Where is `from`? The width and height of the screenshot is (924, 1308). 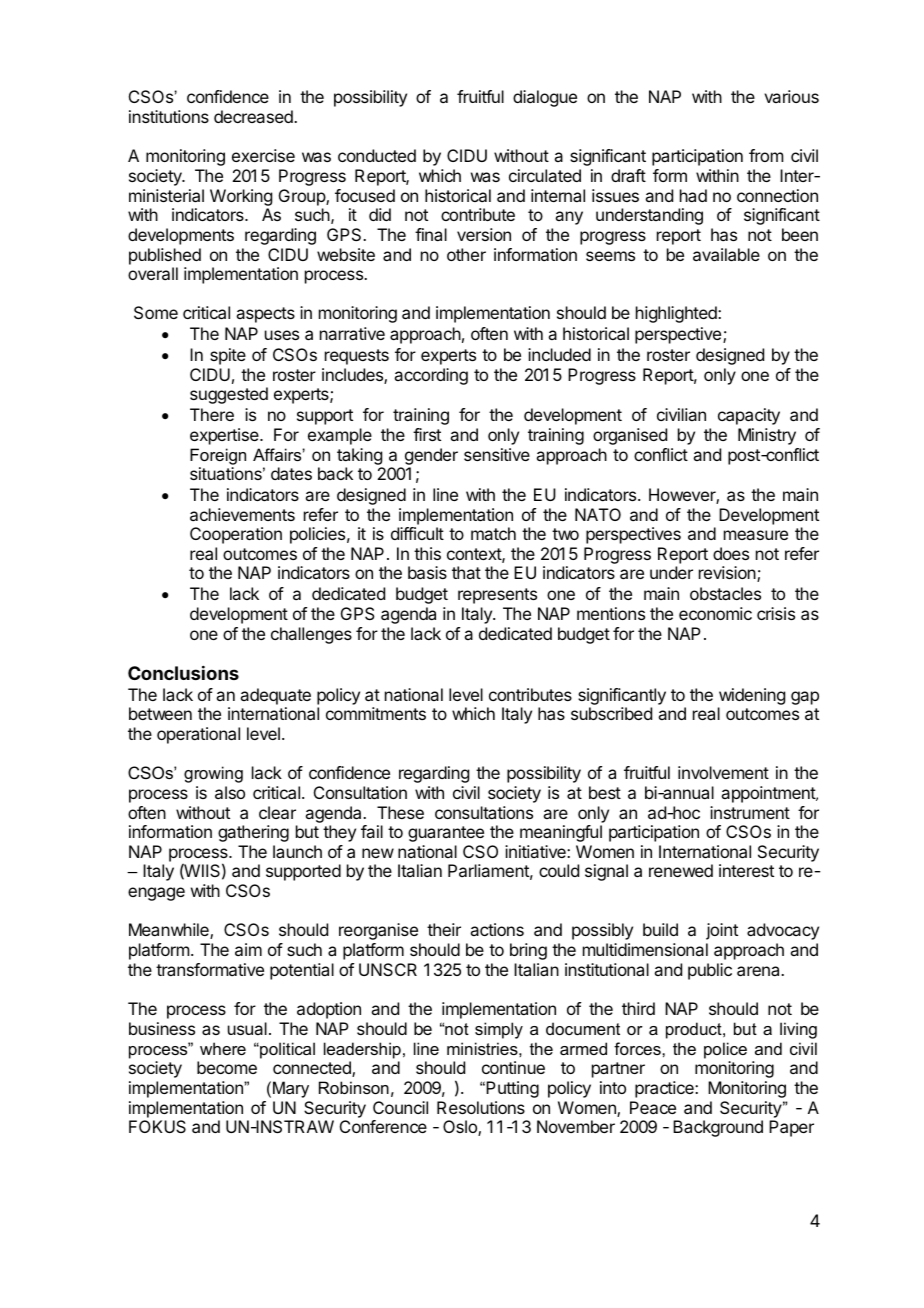 from is located at coordinates (766, 155).
